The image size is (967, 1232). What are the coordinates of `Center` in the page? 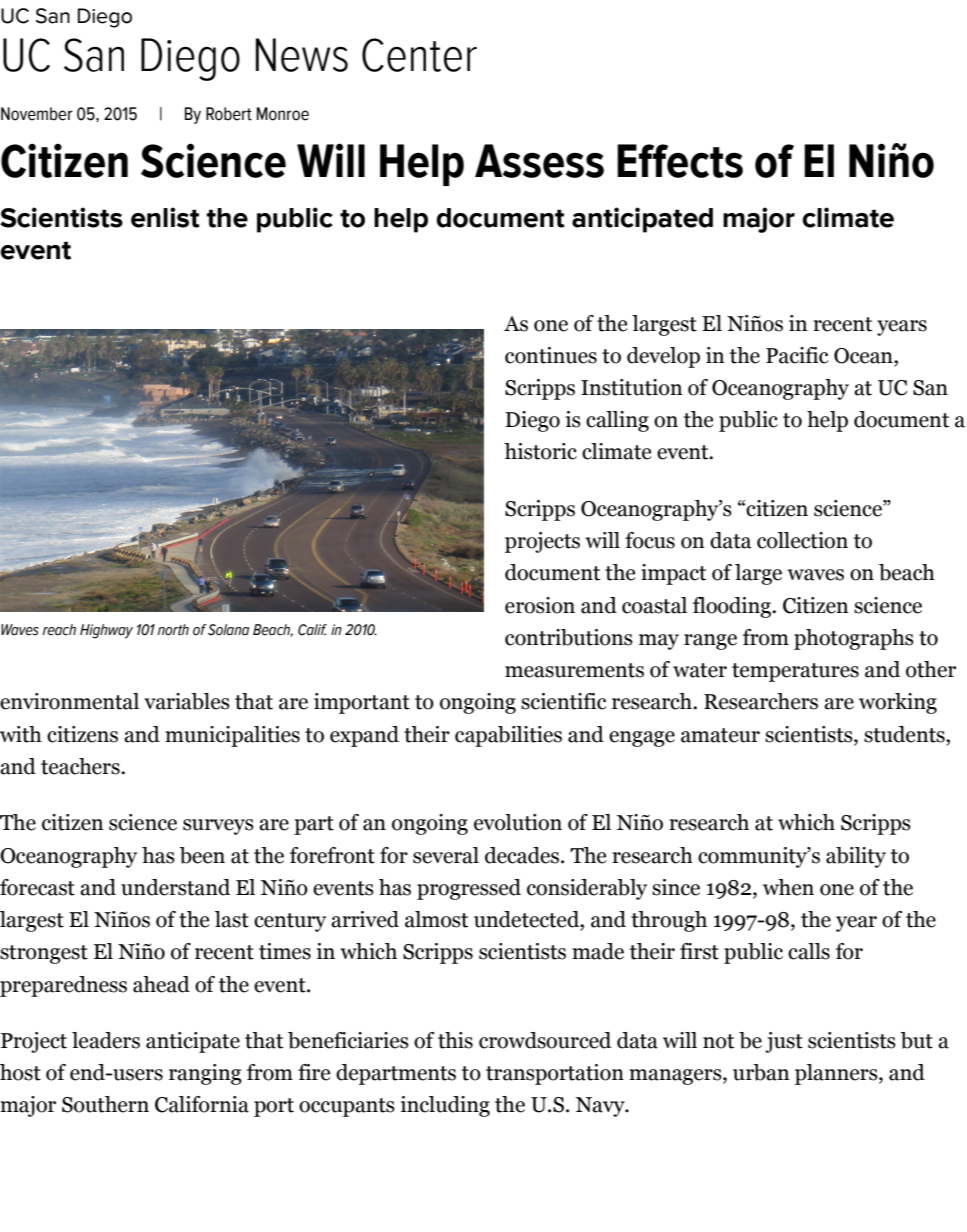 It's located at (419, 55).
